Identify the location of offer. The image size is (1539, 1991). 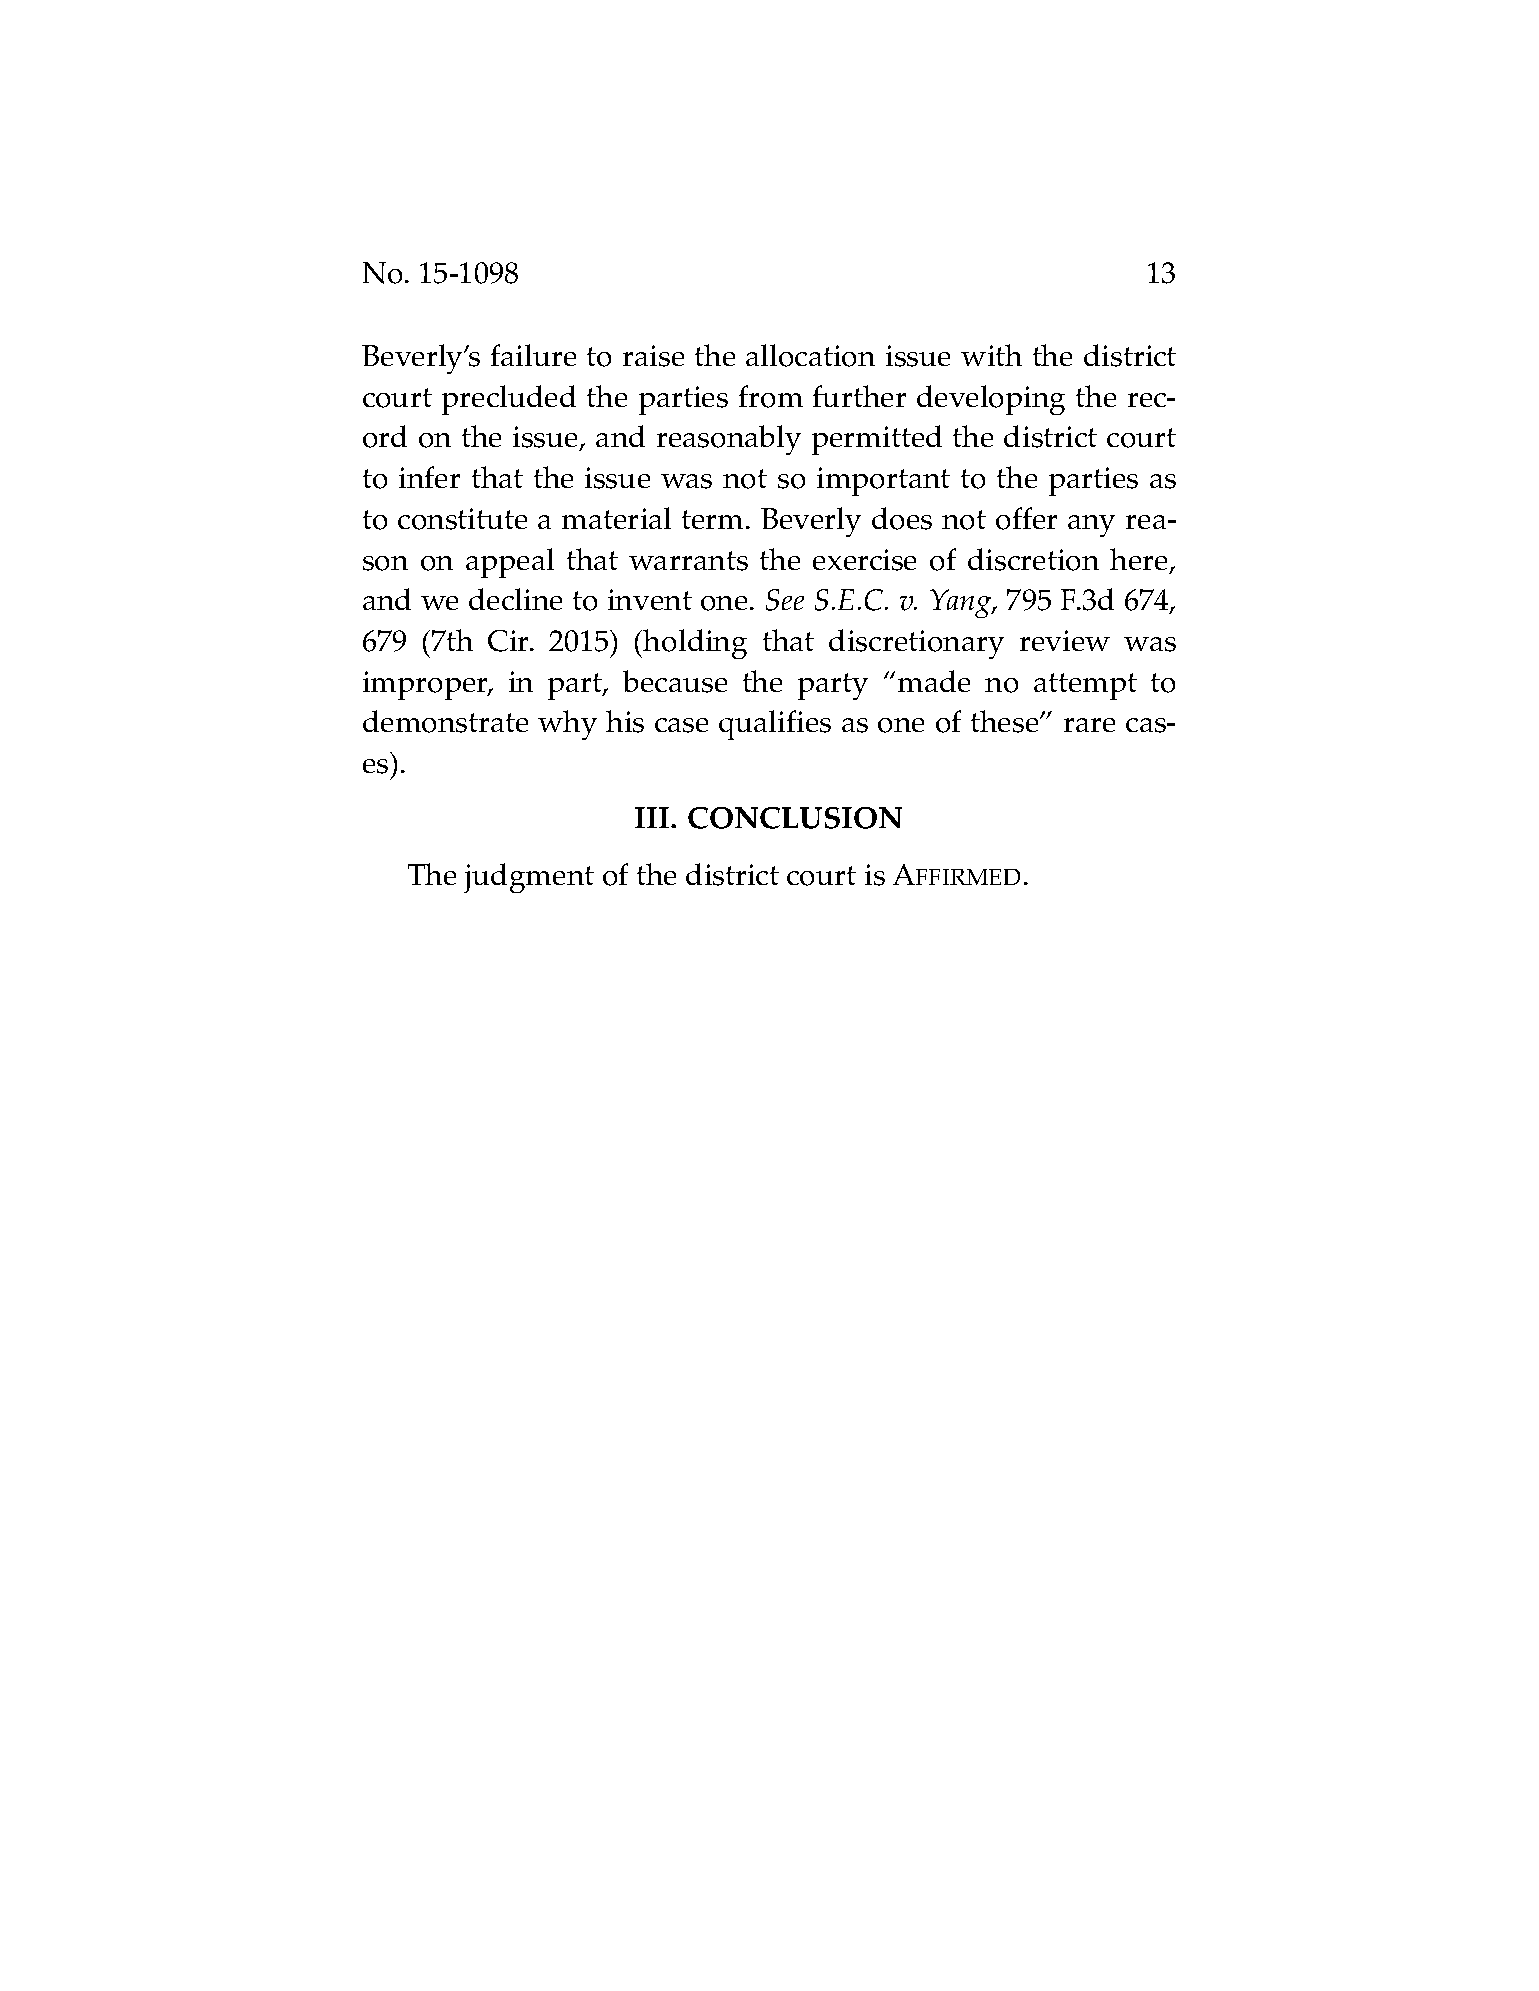
(1026, 518).
